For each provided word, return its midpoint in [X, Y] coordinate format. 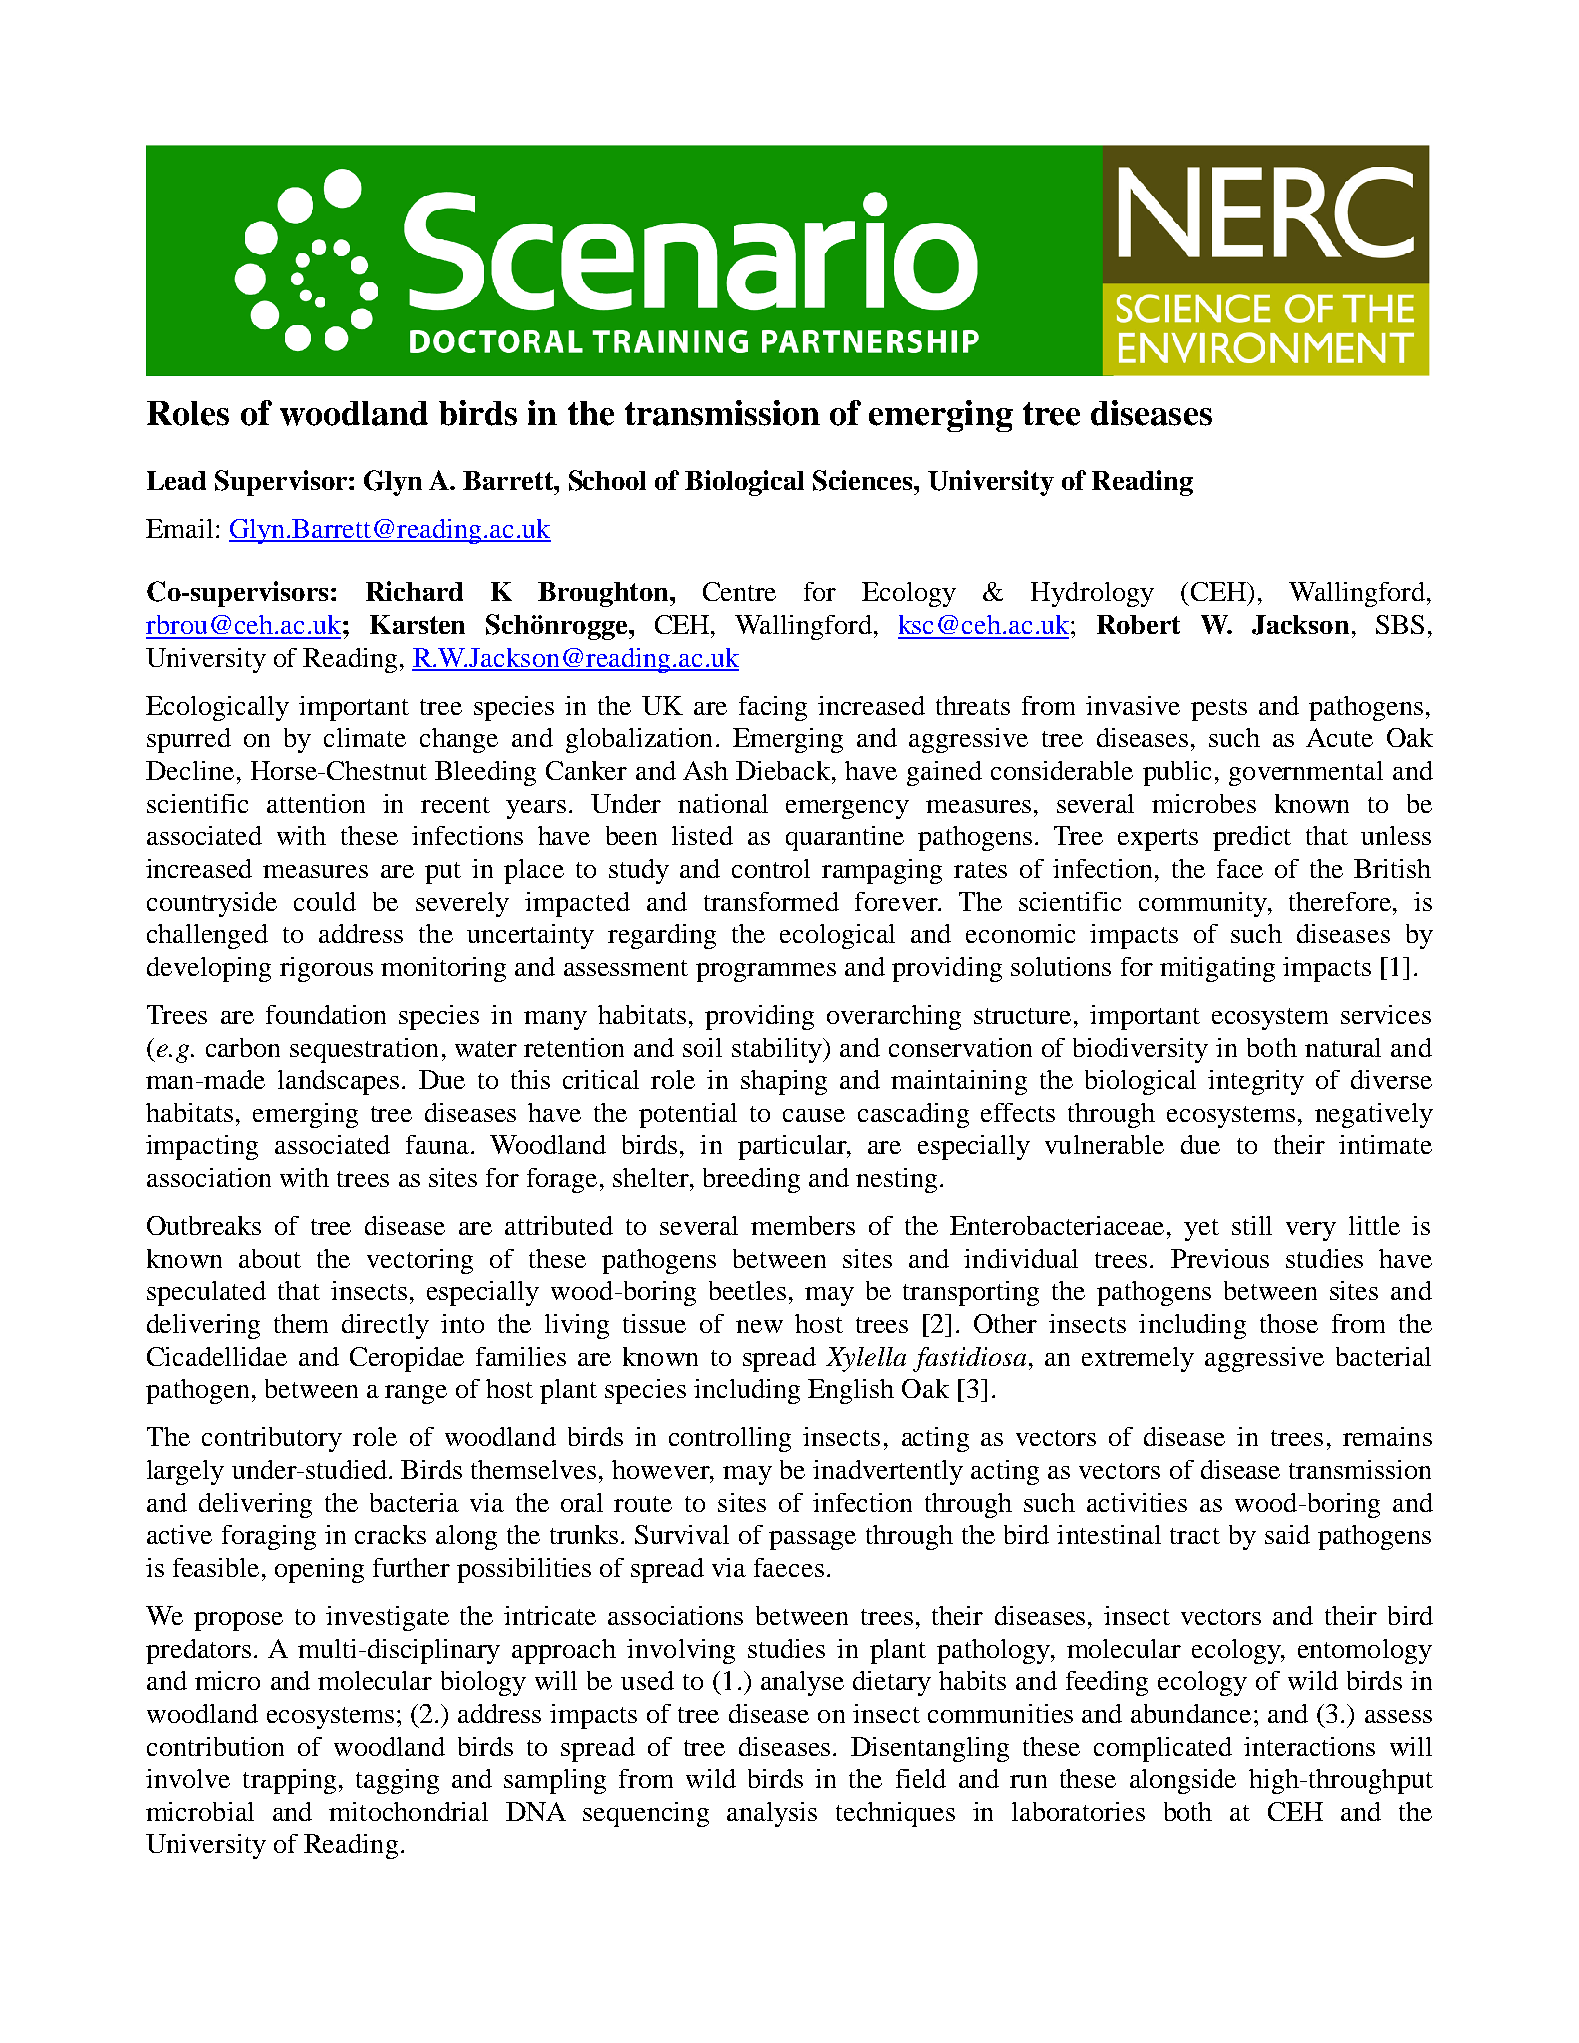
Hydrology [1092, 594]
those [1289, 1323]
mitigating [1217, 969]
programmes [766, 972]
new [759, 1326]
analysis [772, 1814]
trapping [289, 1781]
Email [179, 528]
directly [385, 1326]
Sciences [864, 480]
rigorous [326, 969]
